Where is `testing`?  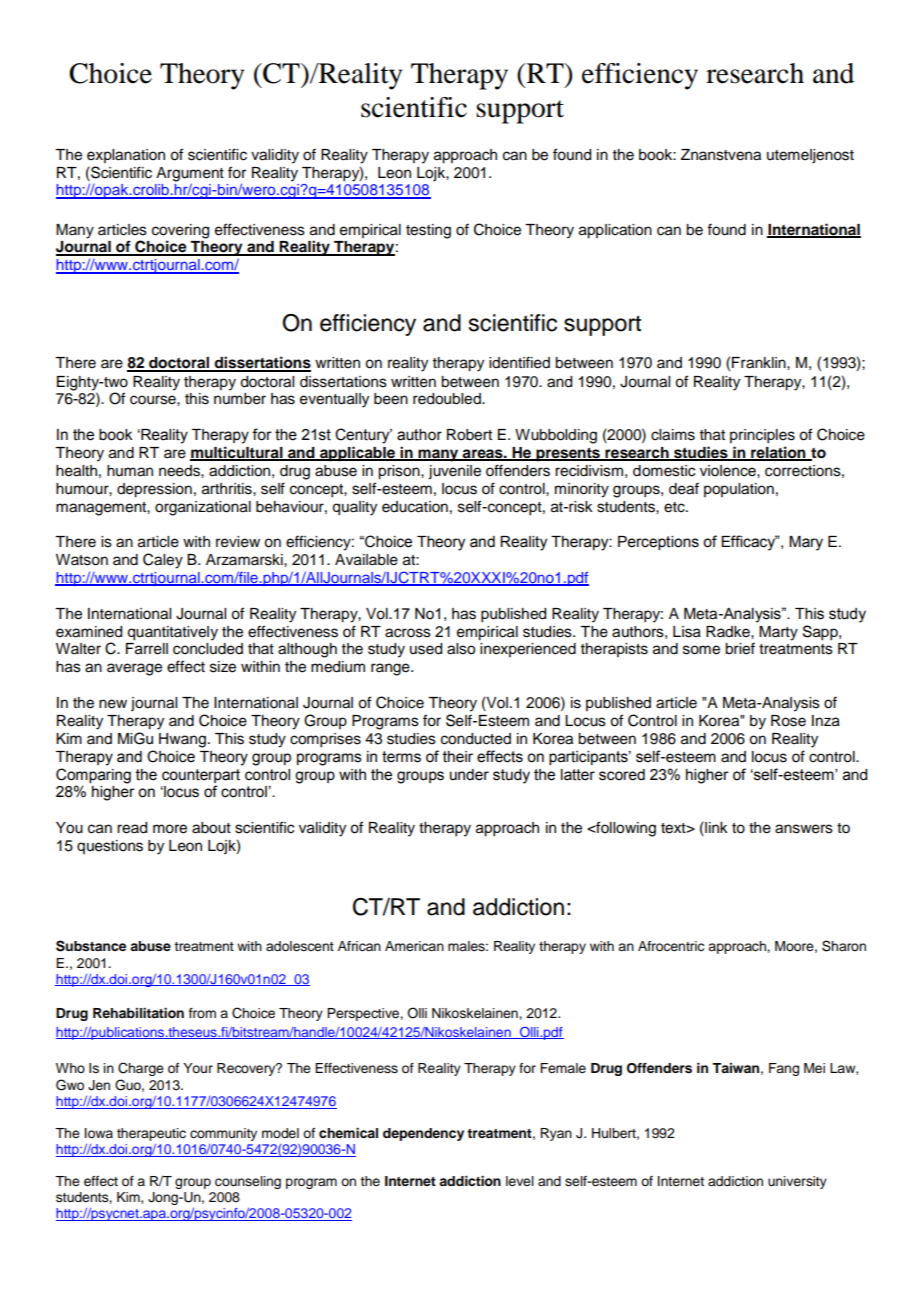
testing is located at coordinates (428, 231).
